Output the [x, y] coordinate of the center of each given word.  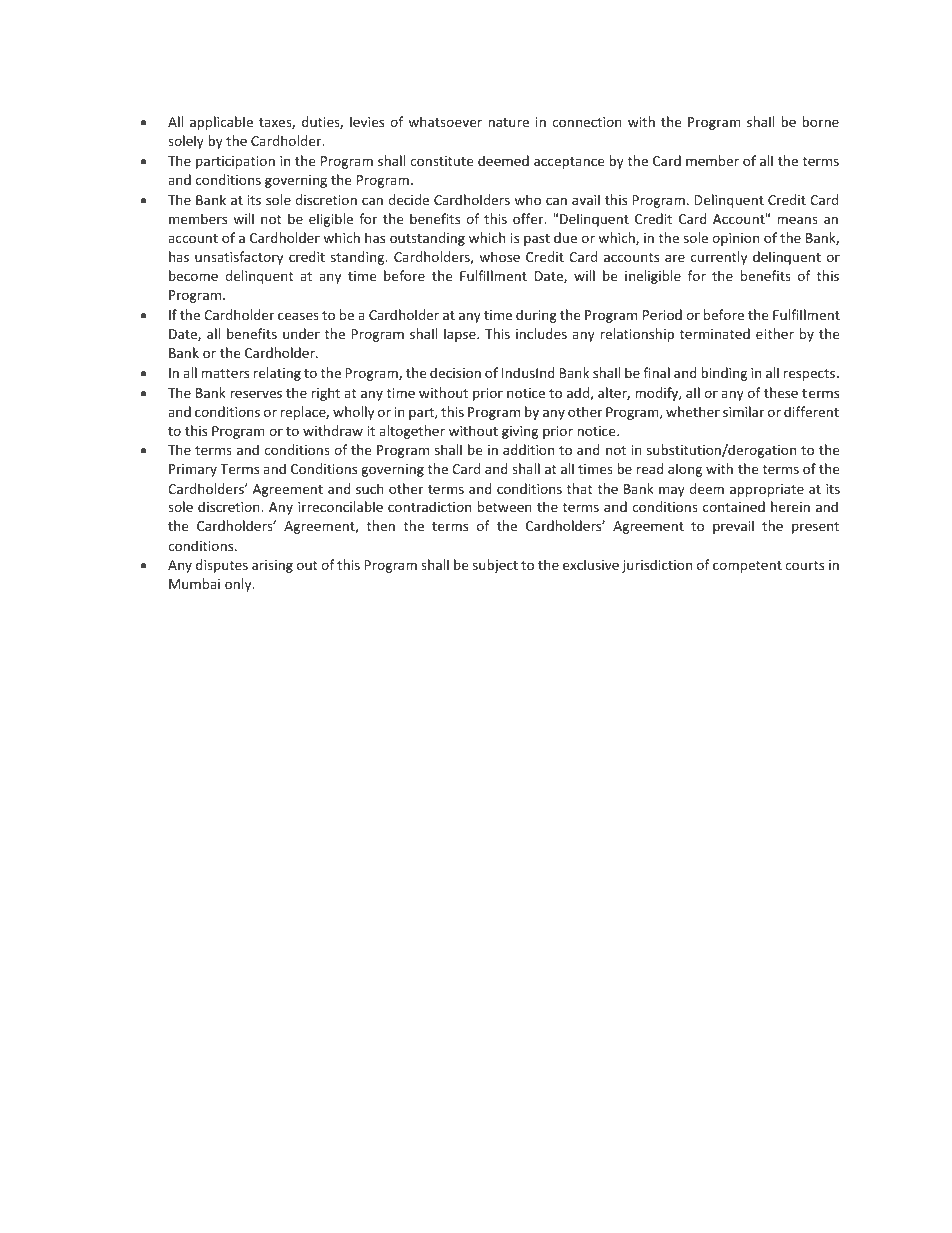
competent [747, 567]
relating [277, 374]
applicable [221, 123]
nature [508, 122]
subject [495, 566]
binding [724, 374]
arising [272, 566]
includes [541, 333]
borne [820, 121]
